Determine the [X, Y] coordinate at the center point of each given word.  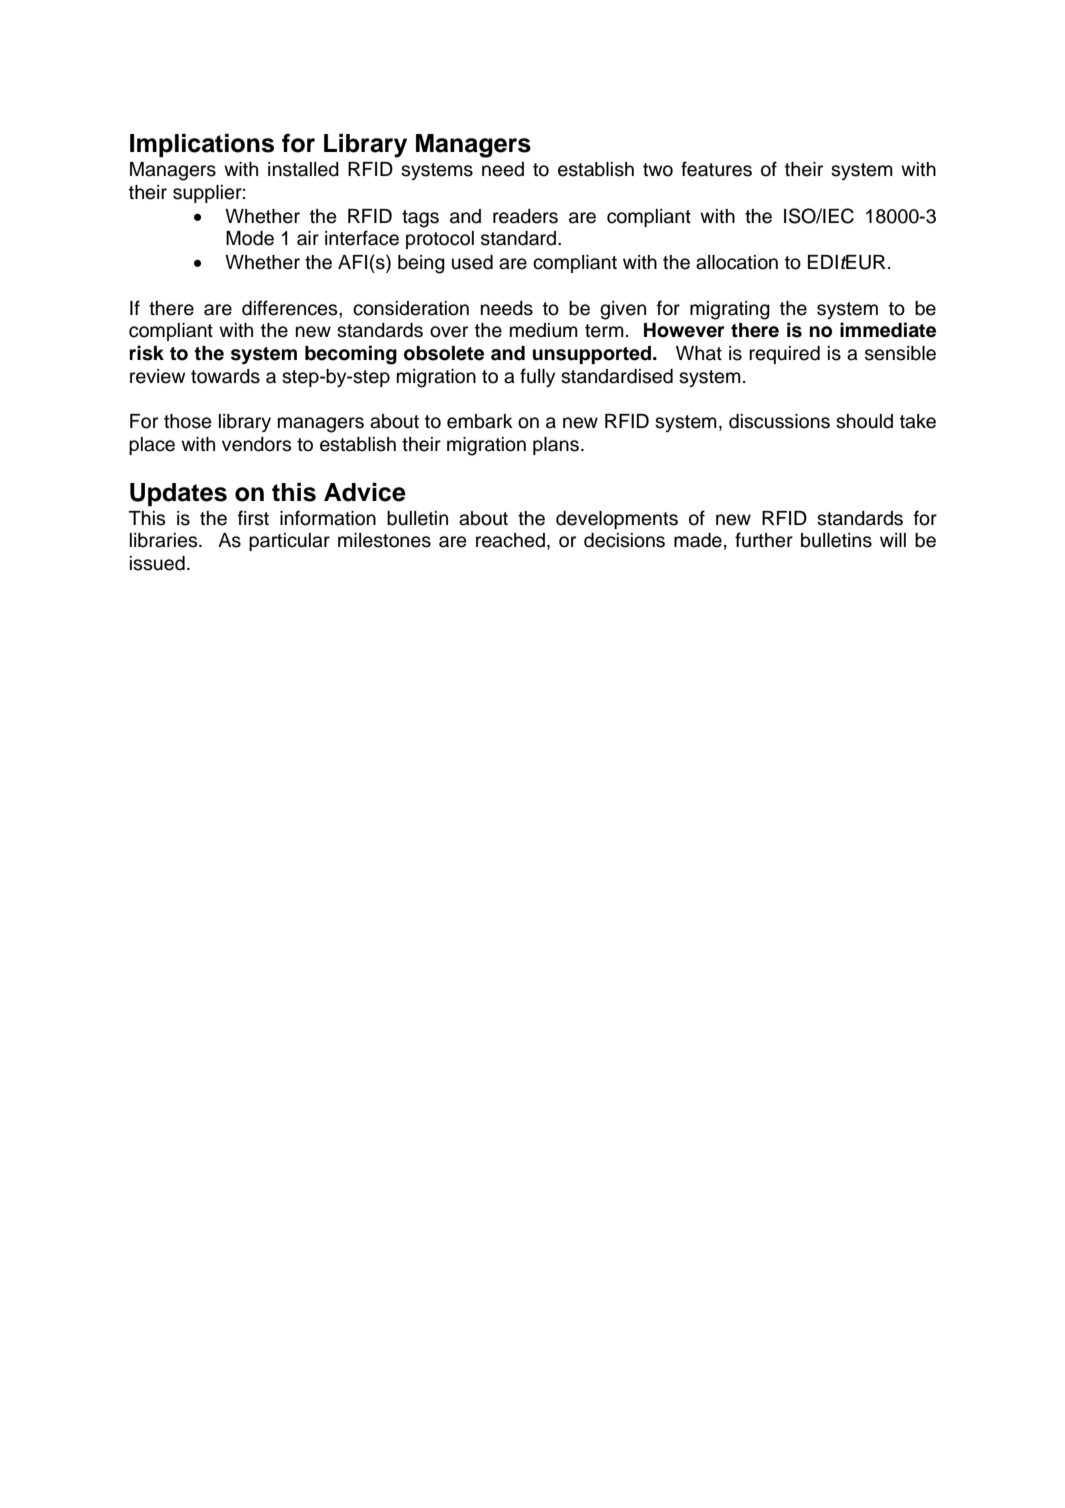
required [784, 355]
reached [510, 540]
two [658, 170]
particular [289, 542]
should [864, 421]
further [764, 540]
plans [556, 446]
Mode [250, 238]
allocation [737, 262]
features [716, 169]
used [472, 262]
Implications [202, 146]
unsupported [593, 355]
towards [225, 376]
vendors [257, 444]
